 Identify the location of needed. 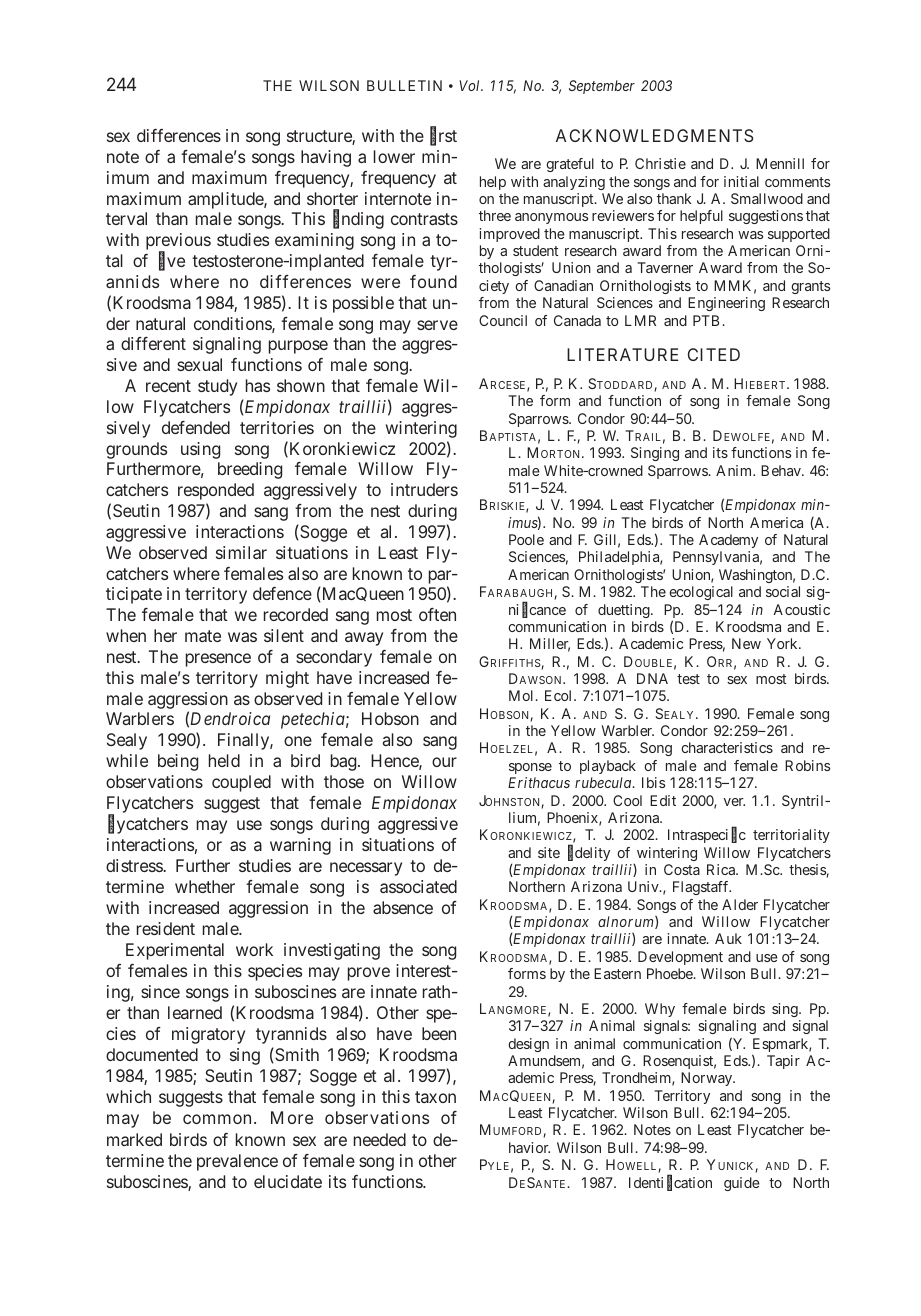
(380, 1139).
